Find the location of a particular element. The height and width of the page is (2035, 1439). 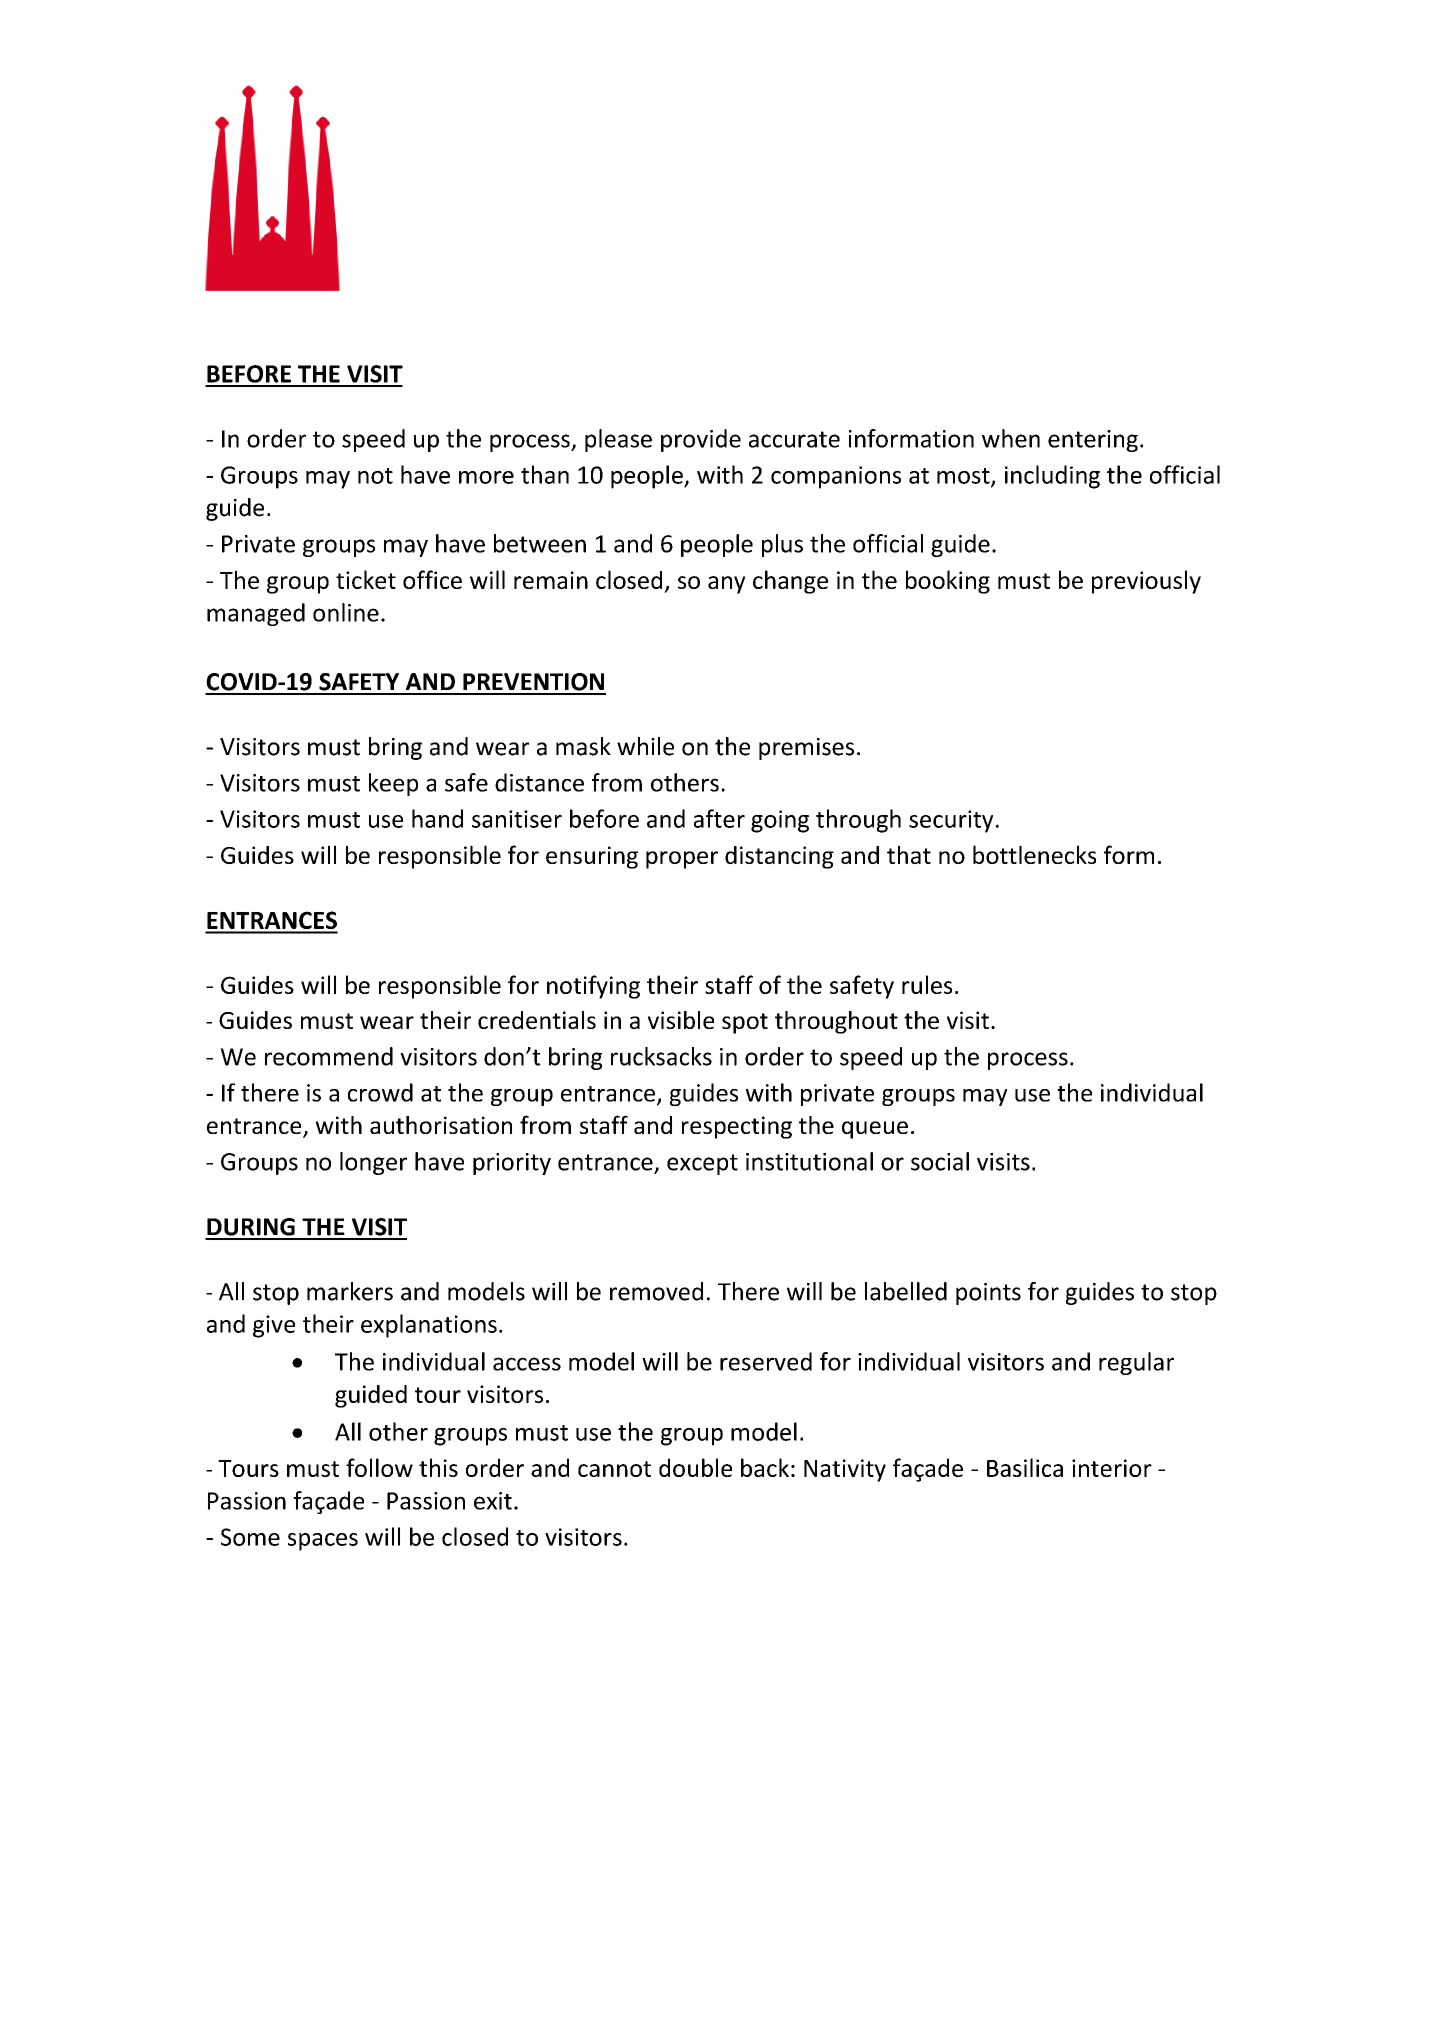

including is located at coordinates (1052, 477).
